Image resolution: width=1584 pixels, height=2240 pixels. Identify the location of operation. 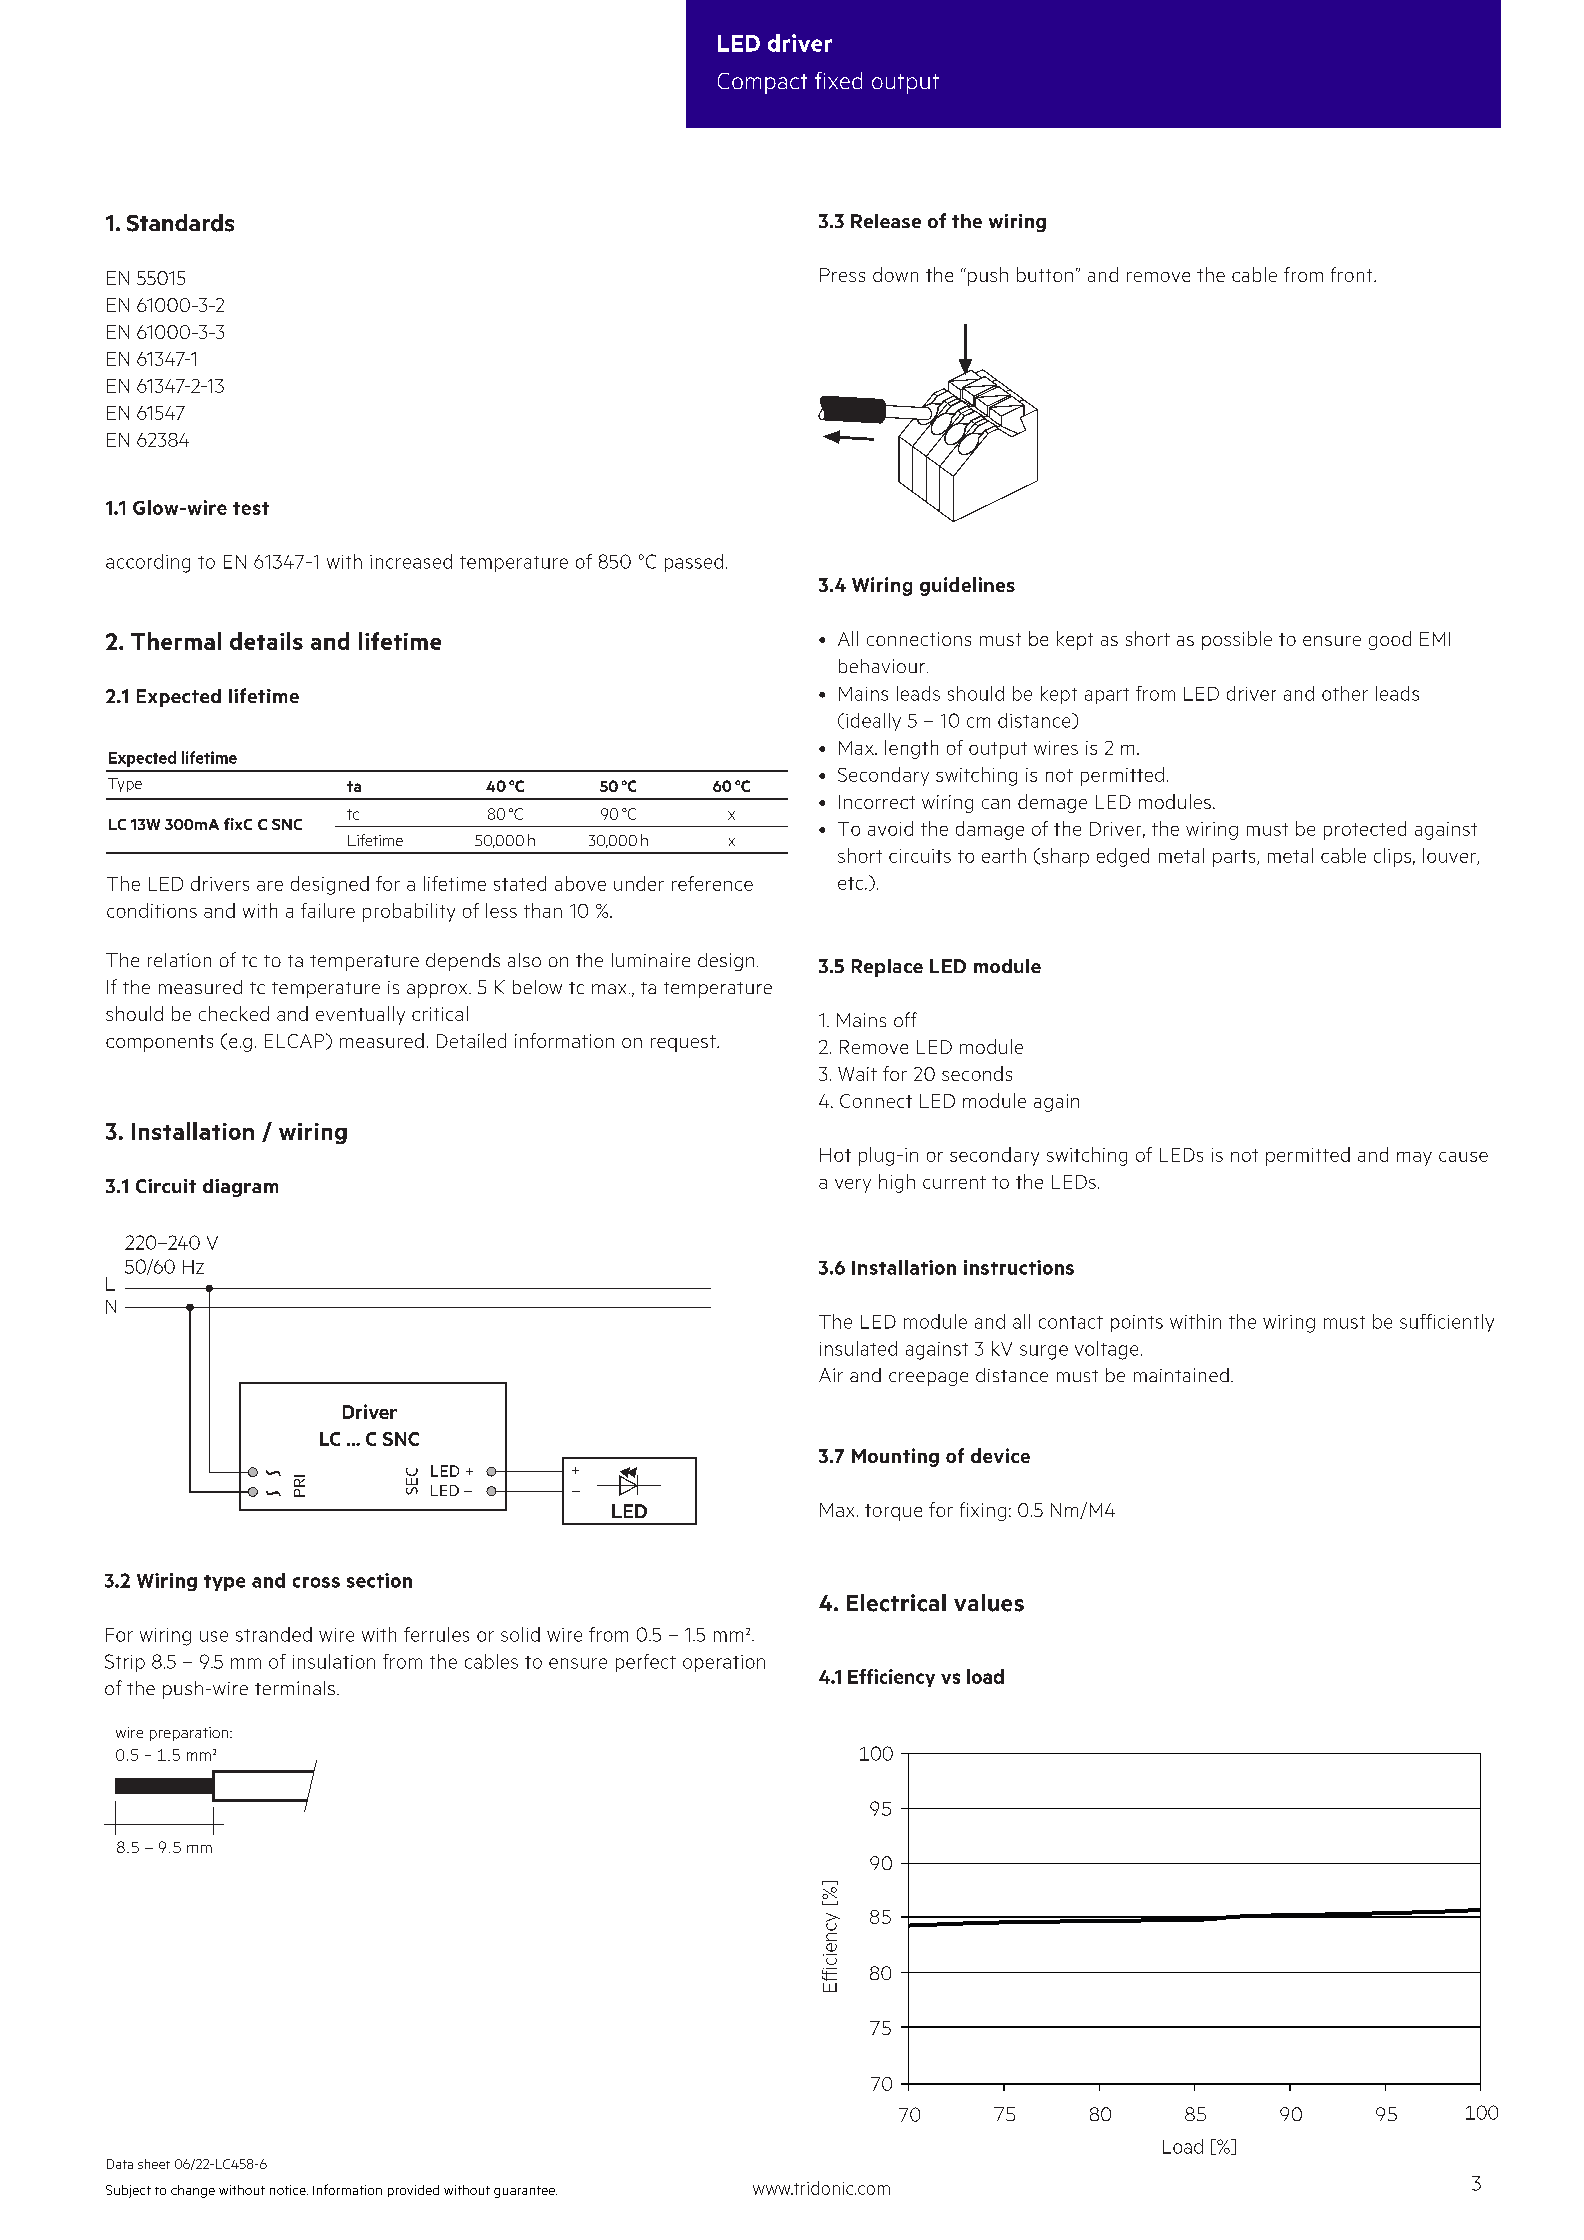
(724, 1663).
